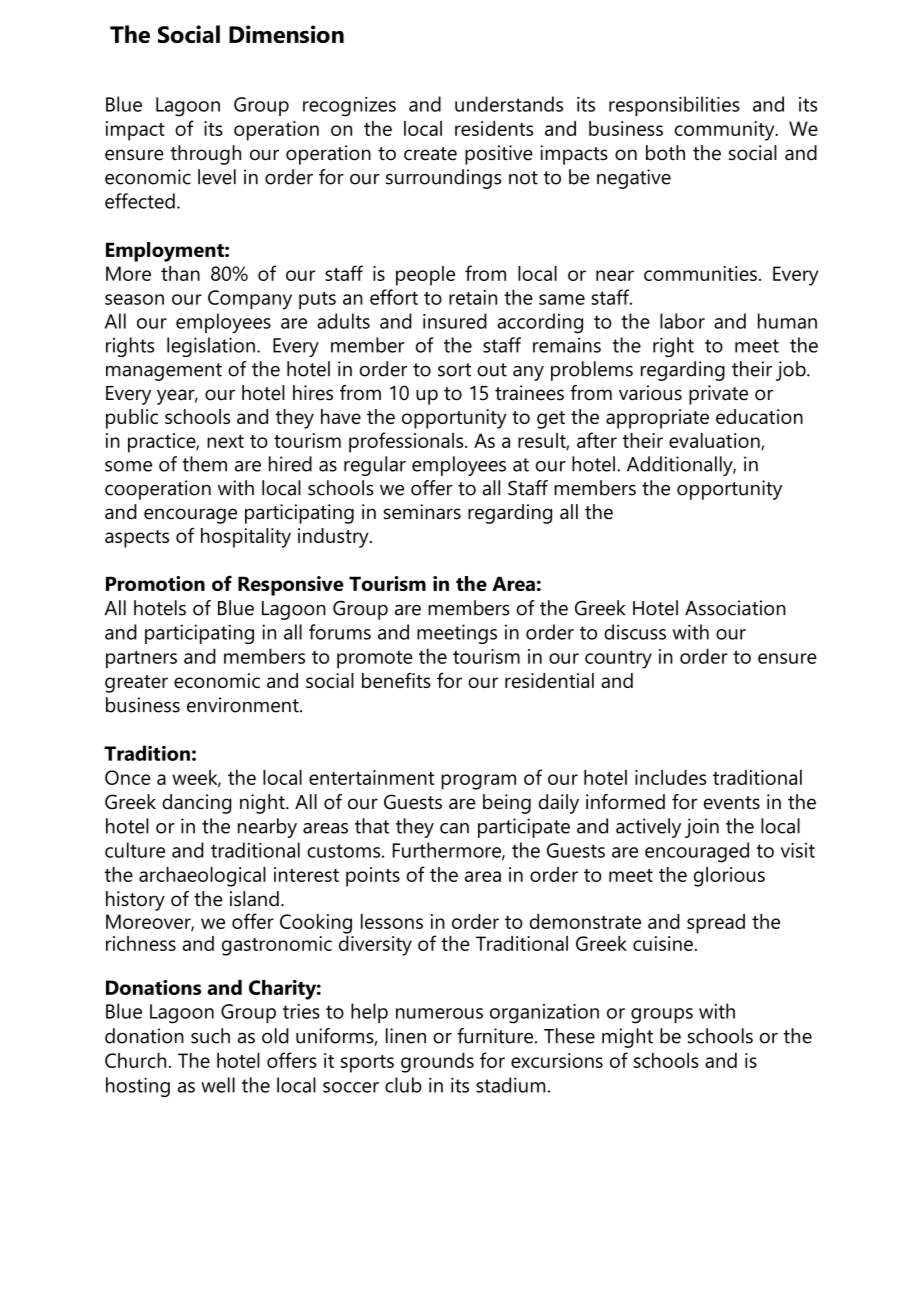 The width and height of the screenshot is (924, 1308). What do you see at coordinates (197, 804) in the screenshot?
I see `dancing` at bounding box center [197, 804].
